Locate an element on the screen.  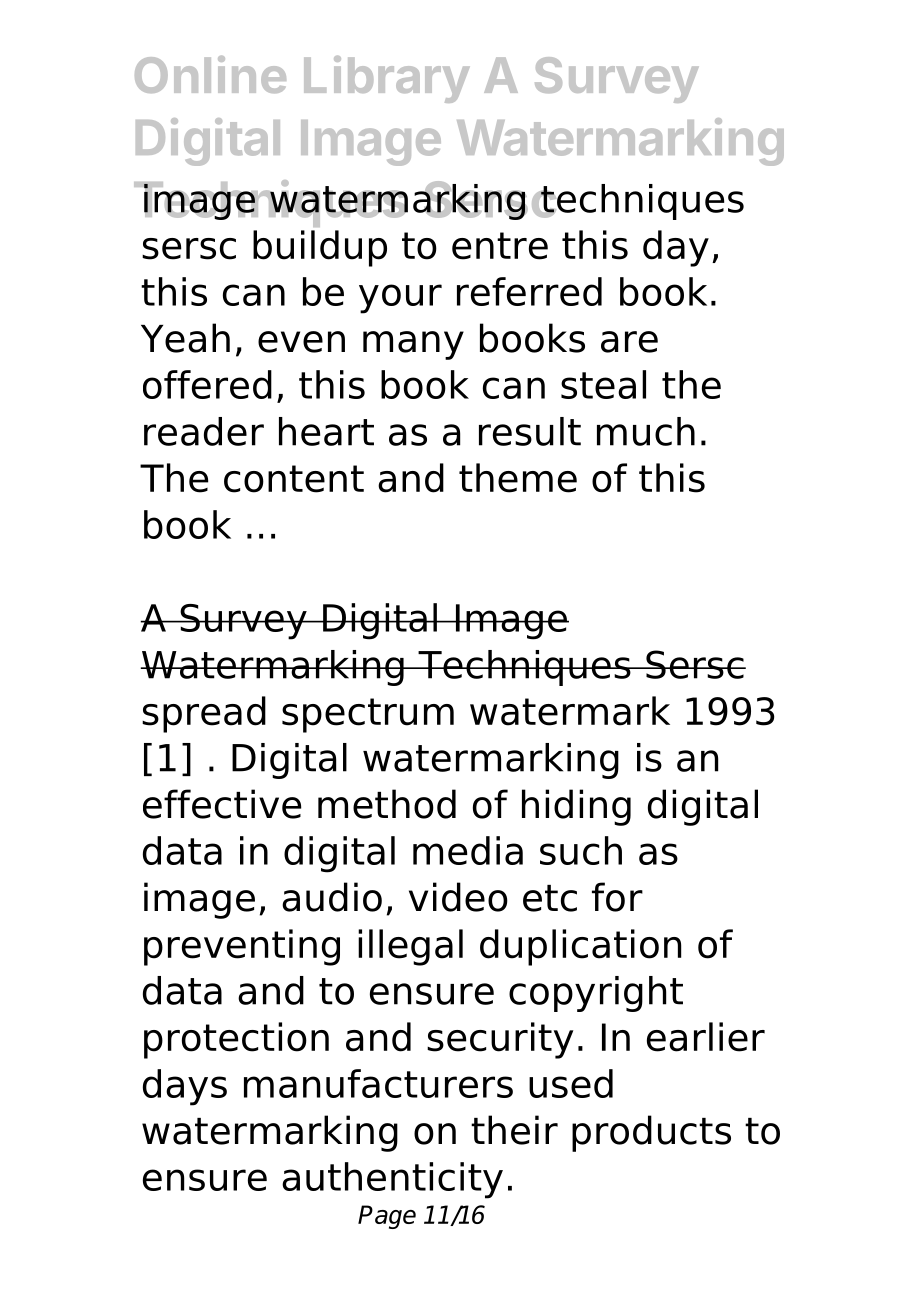
many is located at coordinates (413, 345).
